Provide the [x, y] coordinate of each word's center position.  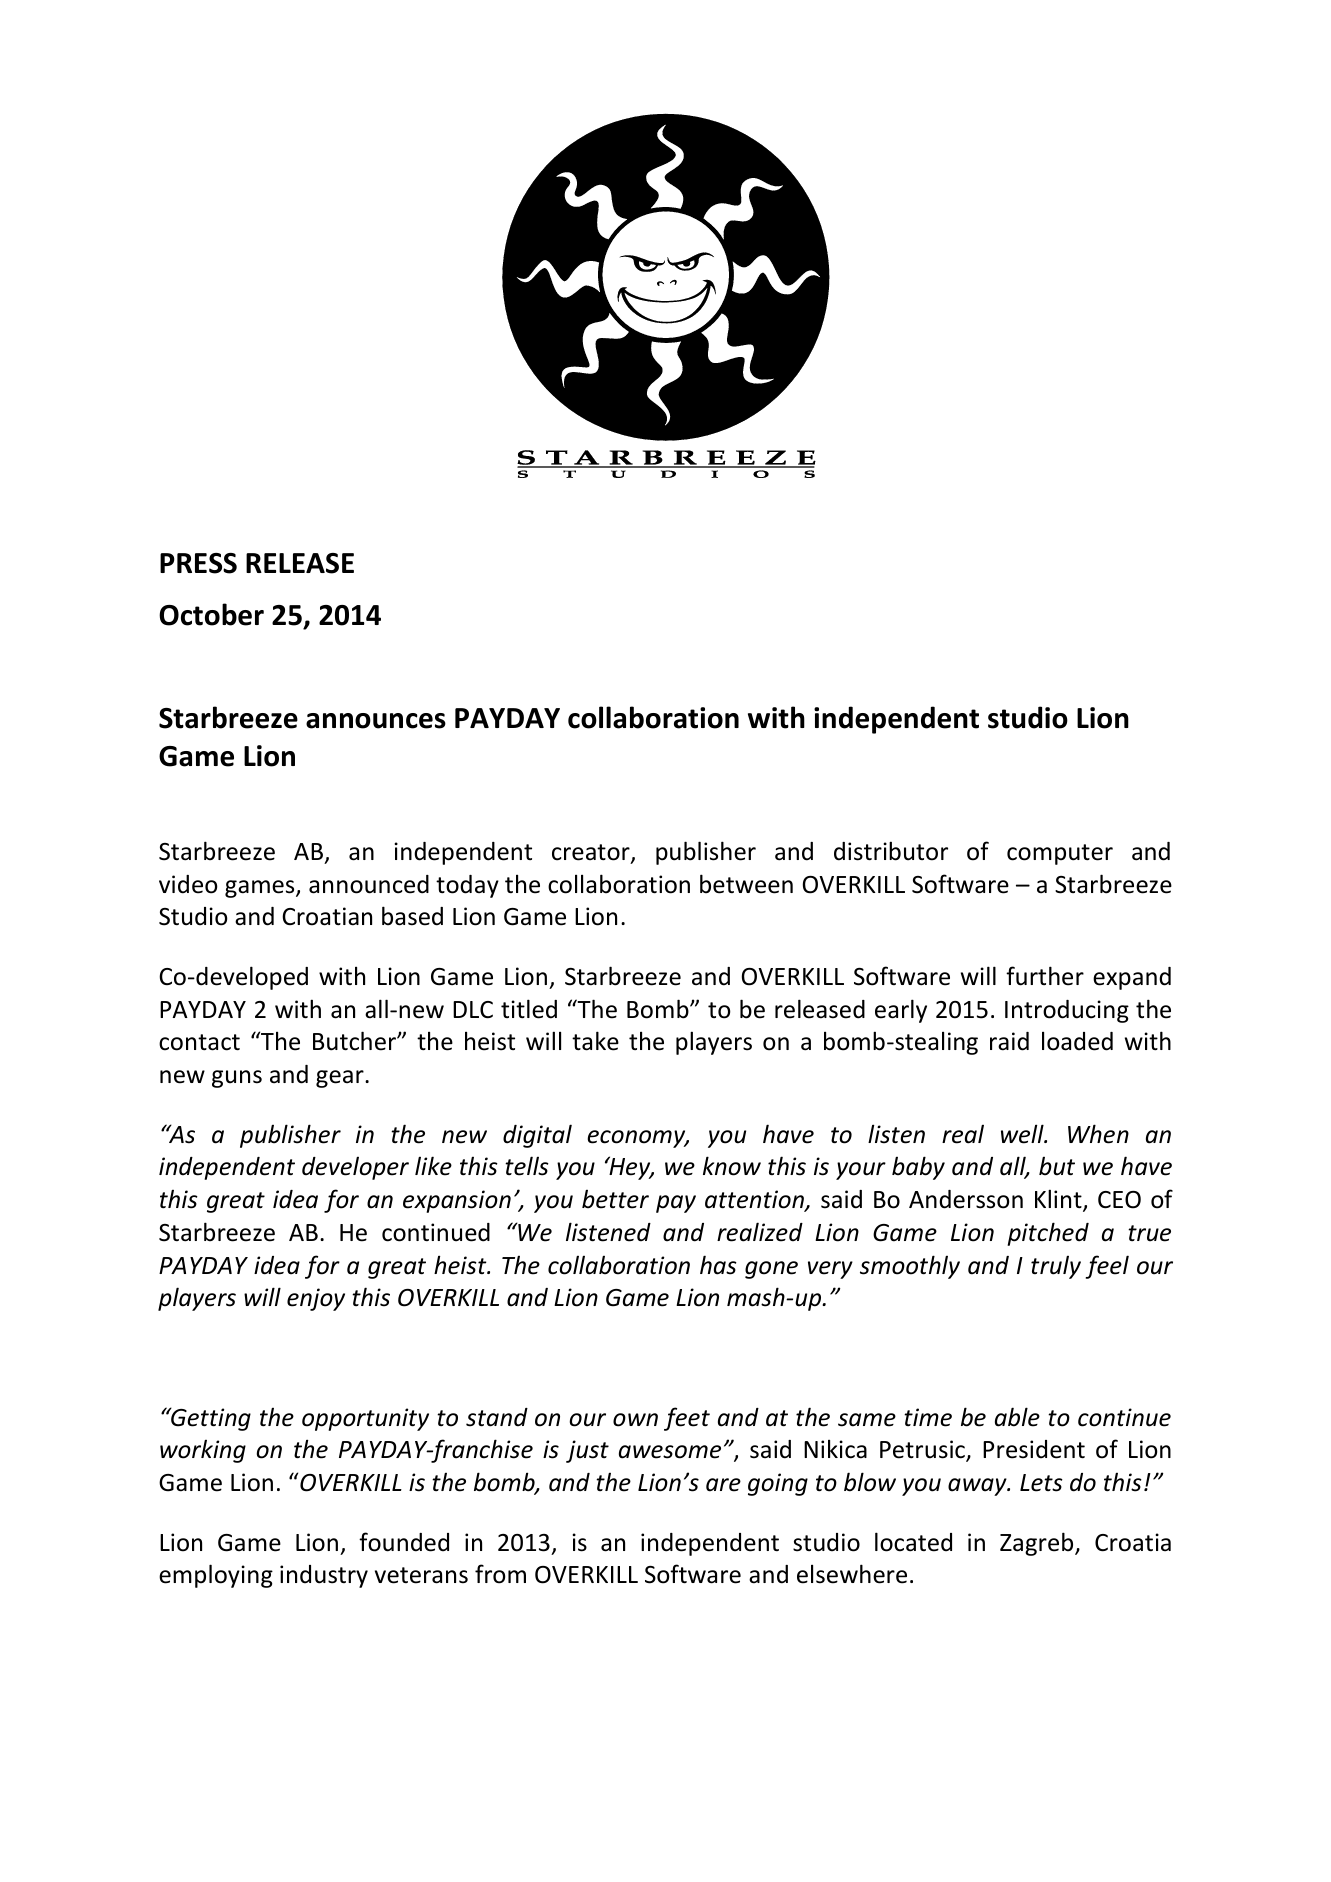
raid [1009, 1041]
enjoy [316, 1299]
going [778, 1484]
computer [1060, 854]
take [595, 1041]
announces [376, 721]
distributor [891, 851]
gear [341, 1079]
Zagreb [1038, 1544]
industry [324, 1576]
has [718, 1265]
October [211, 614]
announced [369, 884]
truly [1056, 1267]
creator [592, 853]
